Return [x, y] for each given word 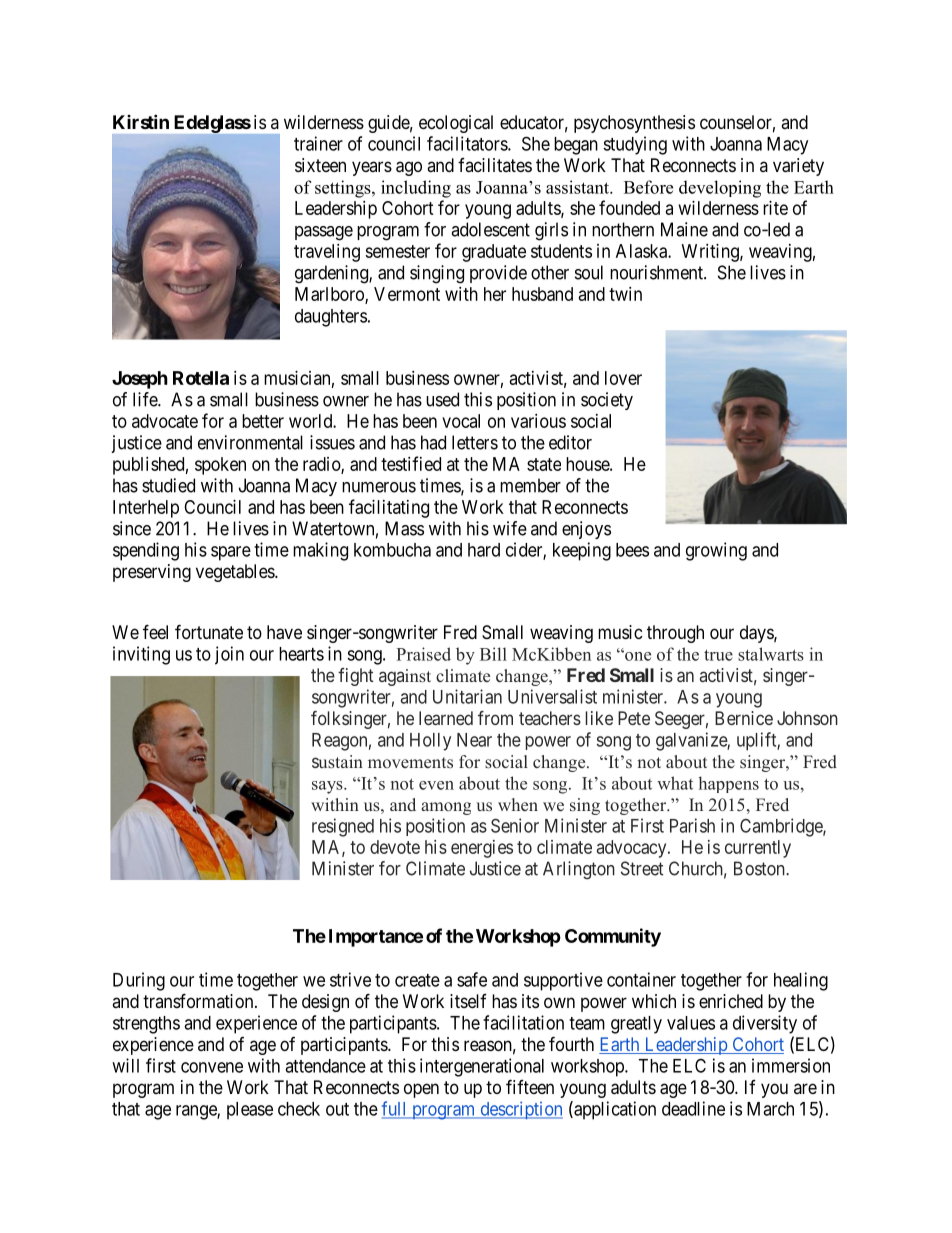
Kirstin [141, 121]
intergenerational [482, 1067]
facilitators [468, 143]
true [718, 655]
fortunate [209, 632]
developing [720, 189]
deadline [693, 1108]
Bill [493, 654]
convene [212, 1067]
